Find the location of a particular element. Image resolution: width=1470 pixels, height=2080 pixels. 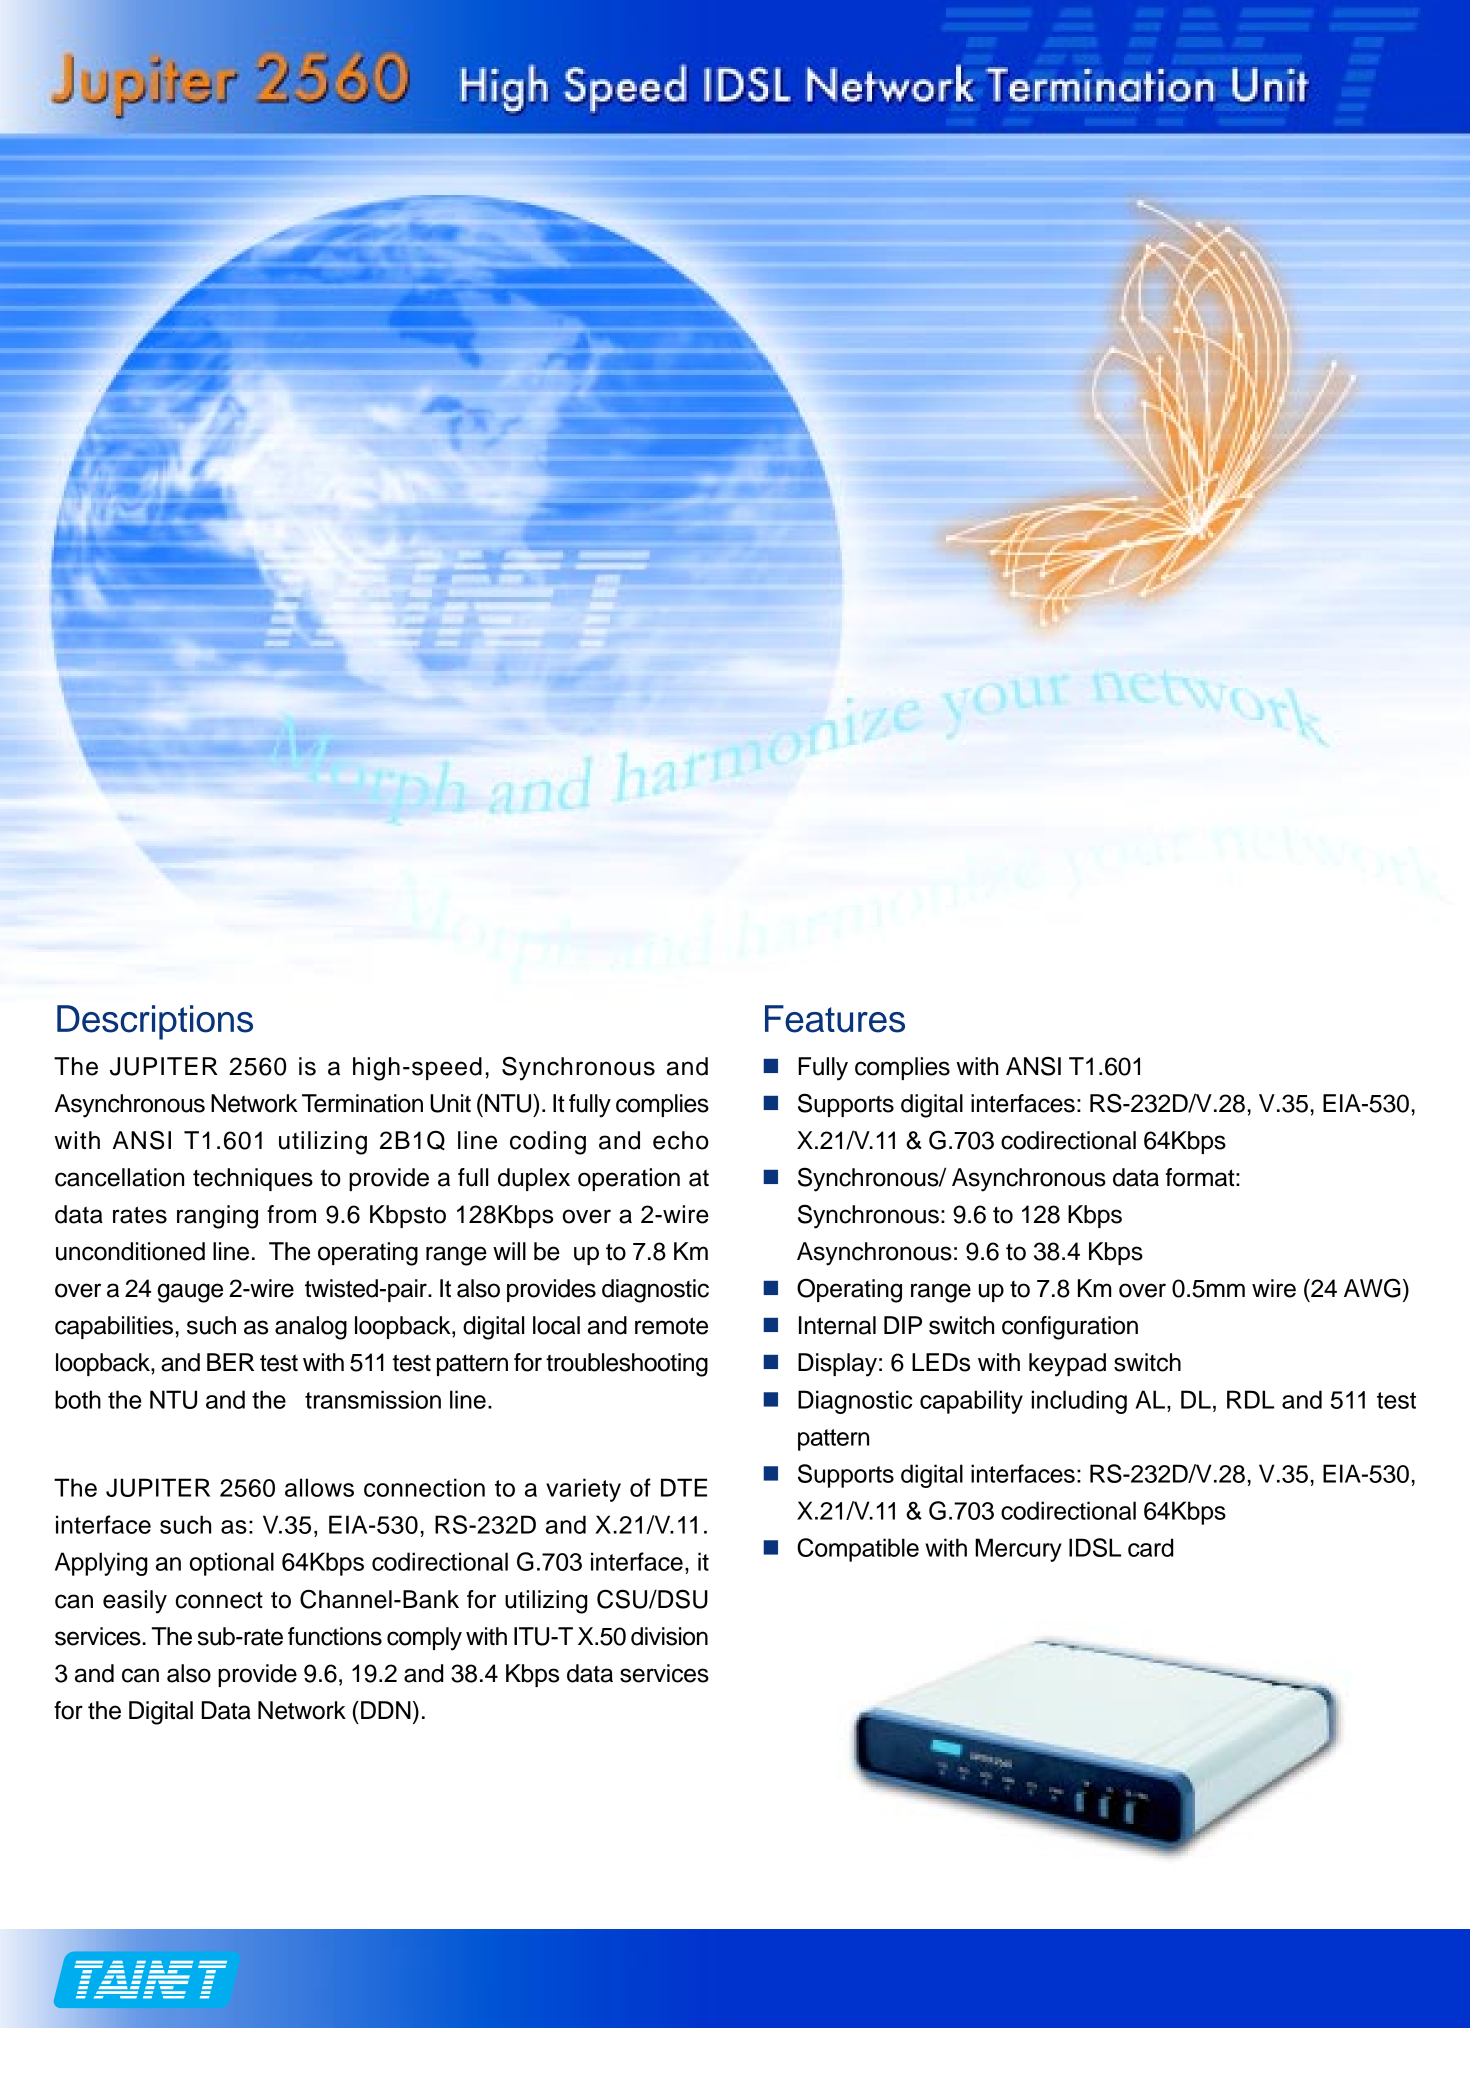

echo is located at coordinates (681, 1140).
